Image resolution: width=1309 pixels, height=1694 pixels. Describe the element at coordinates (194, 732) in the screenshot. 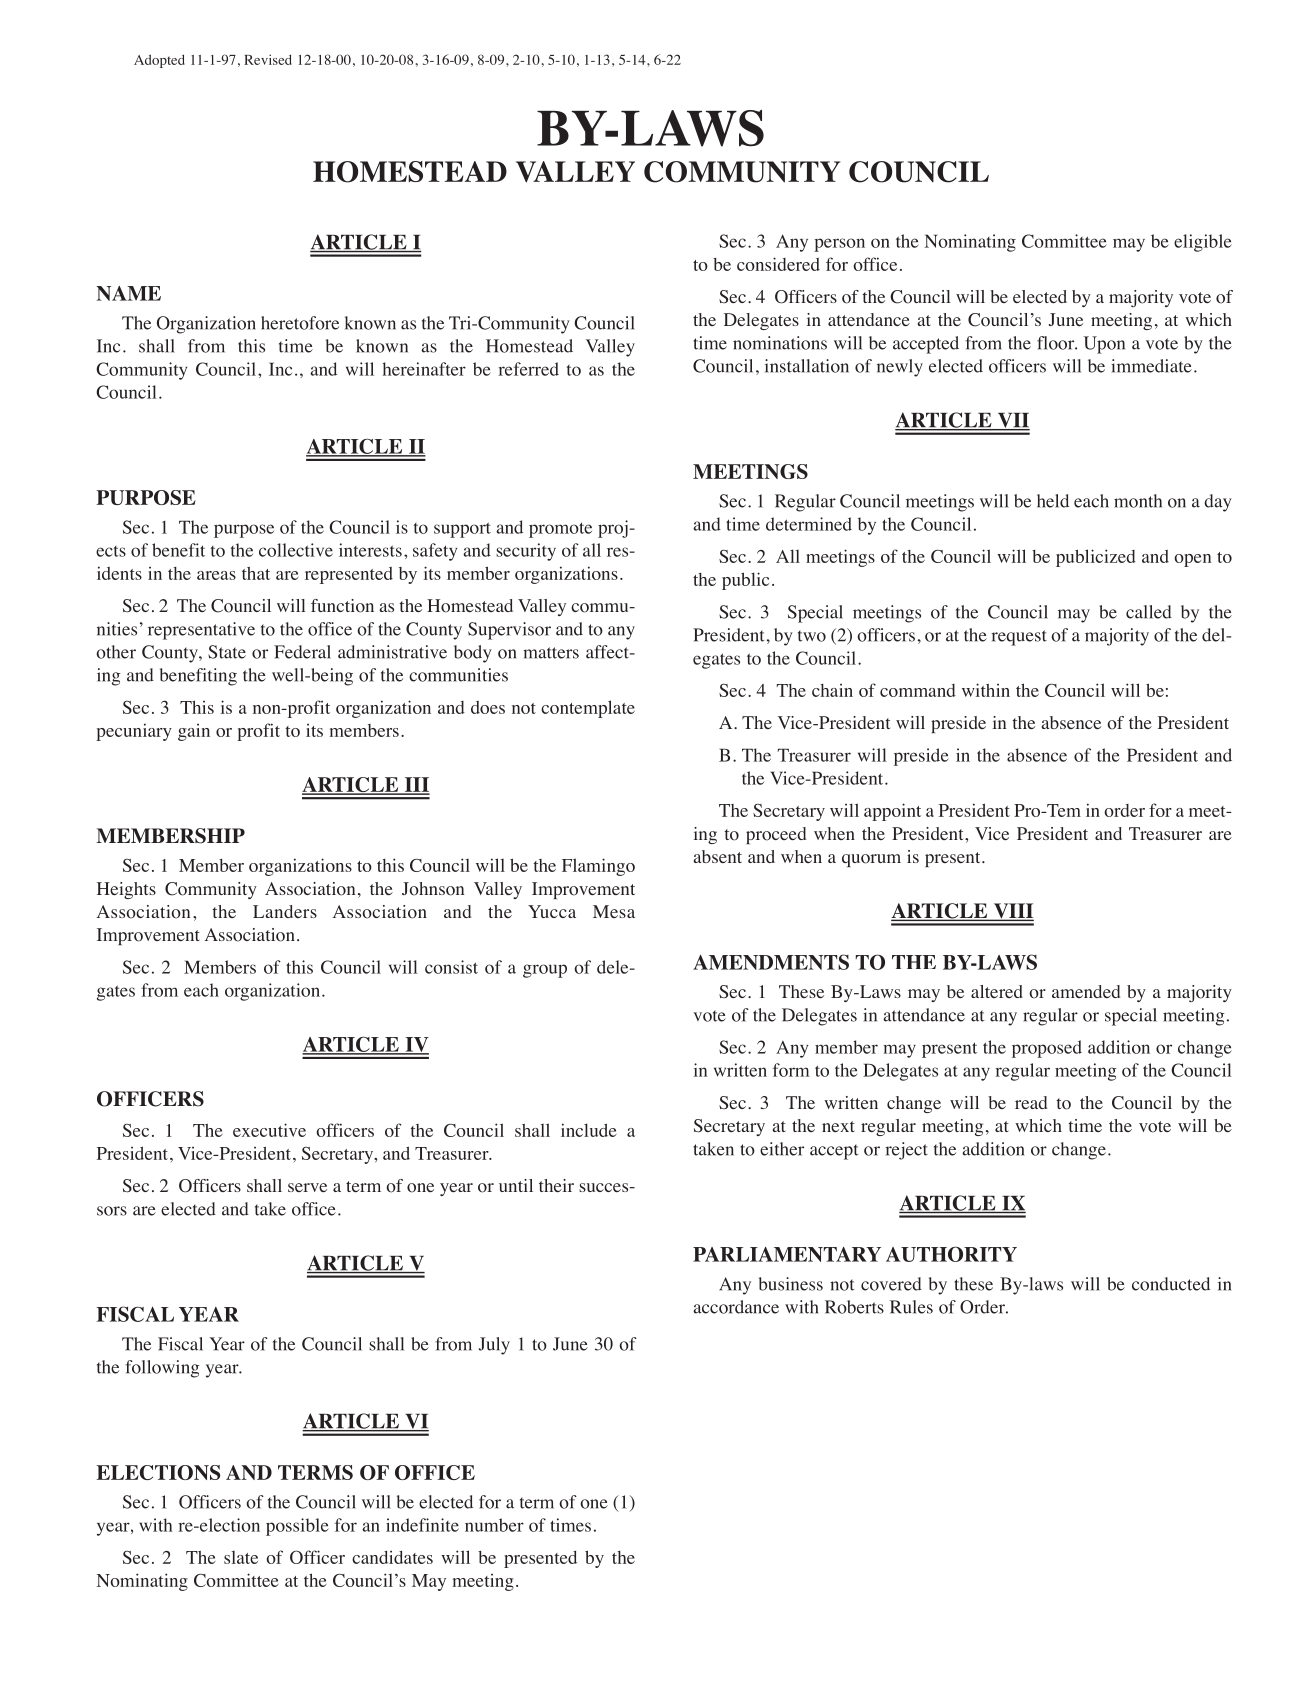

I see `gain` at that location.
